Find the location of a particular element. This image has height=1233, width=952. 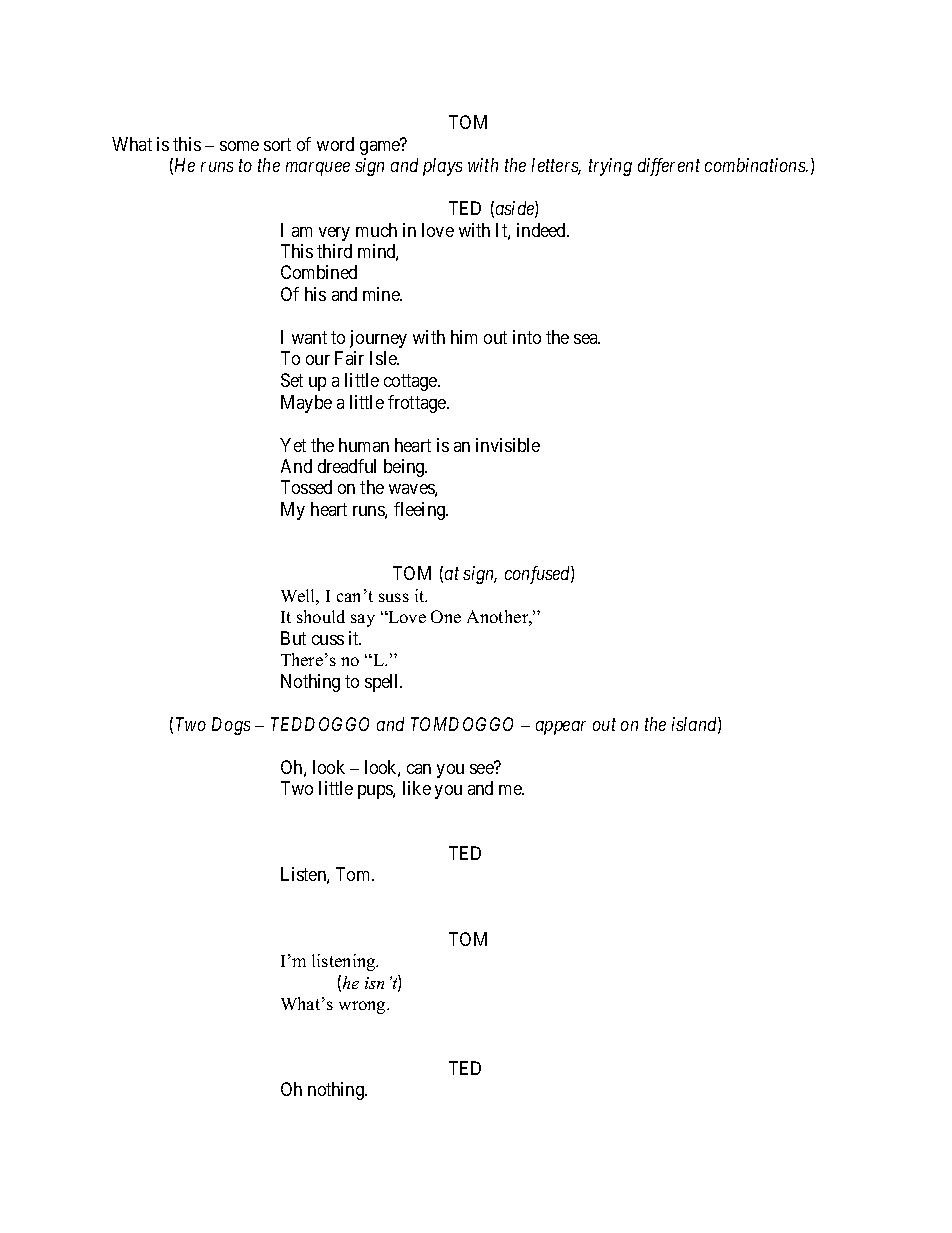

plays is located at coordinates (442, 167).
